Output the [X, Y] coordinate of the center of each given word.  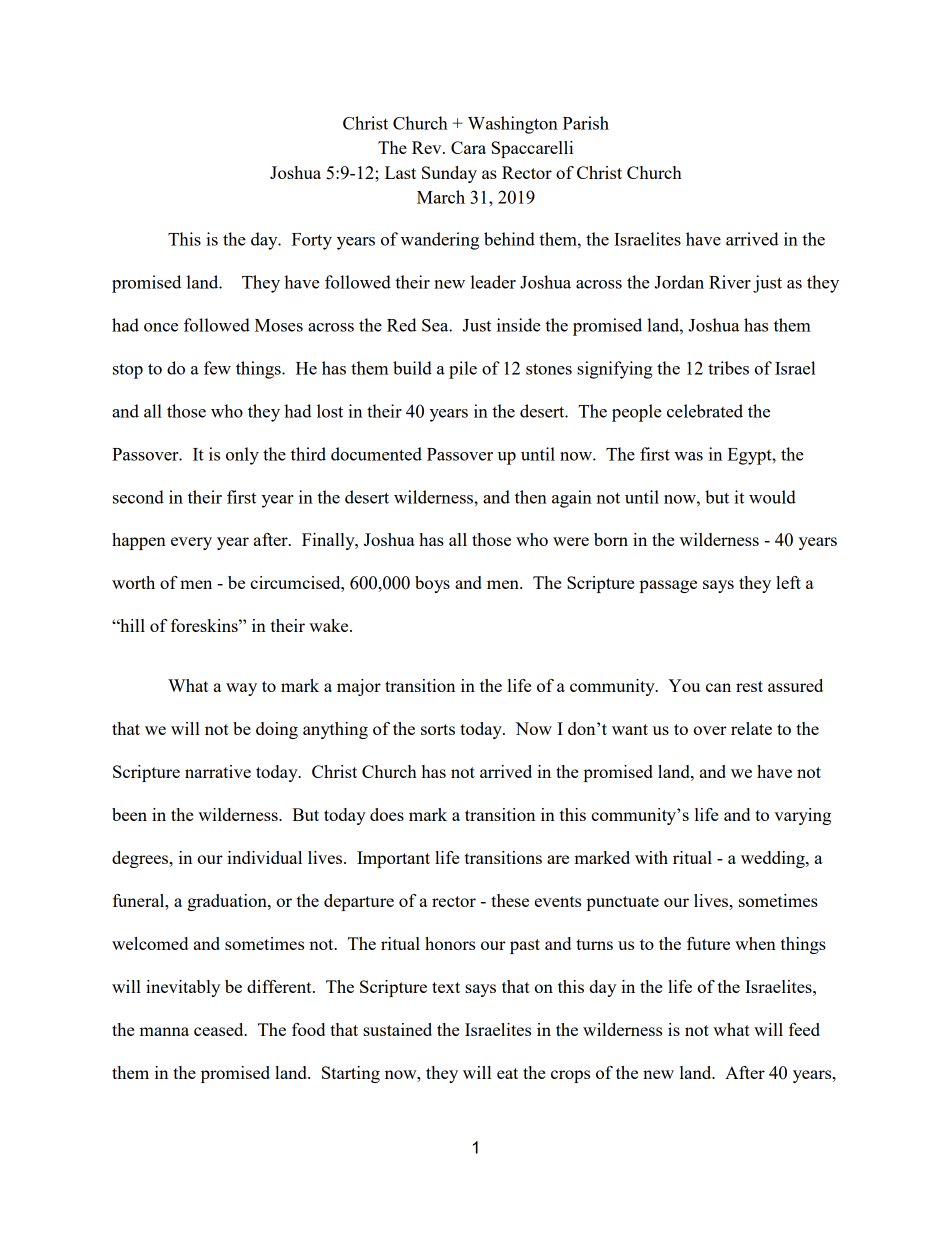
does [387, 814]
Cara [468, 147]
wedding [774, 859]
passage [668, 586]
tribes [728, 368]
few [217, 368]
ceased [220, 1029]
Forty [312, 241]
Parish [586, 123]
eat [507, 1073]
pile [463, 370]
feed [804, 1029]
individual [264, 857]
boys [432, 584]
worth [133, 582]
